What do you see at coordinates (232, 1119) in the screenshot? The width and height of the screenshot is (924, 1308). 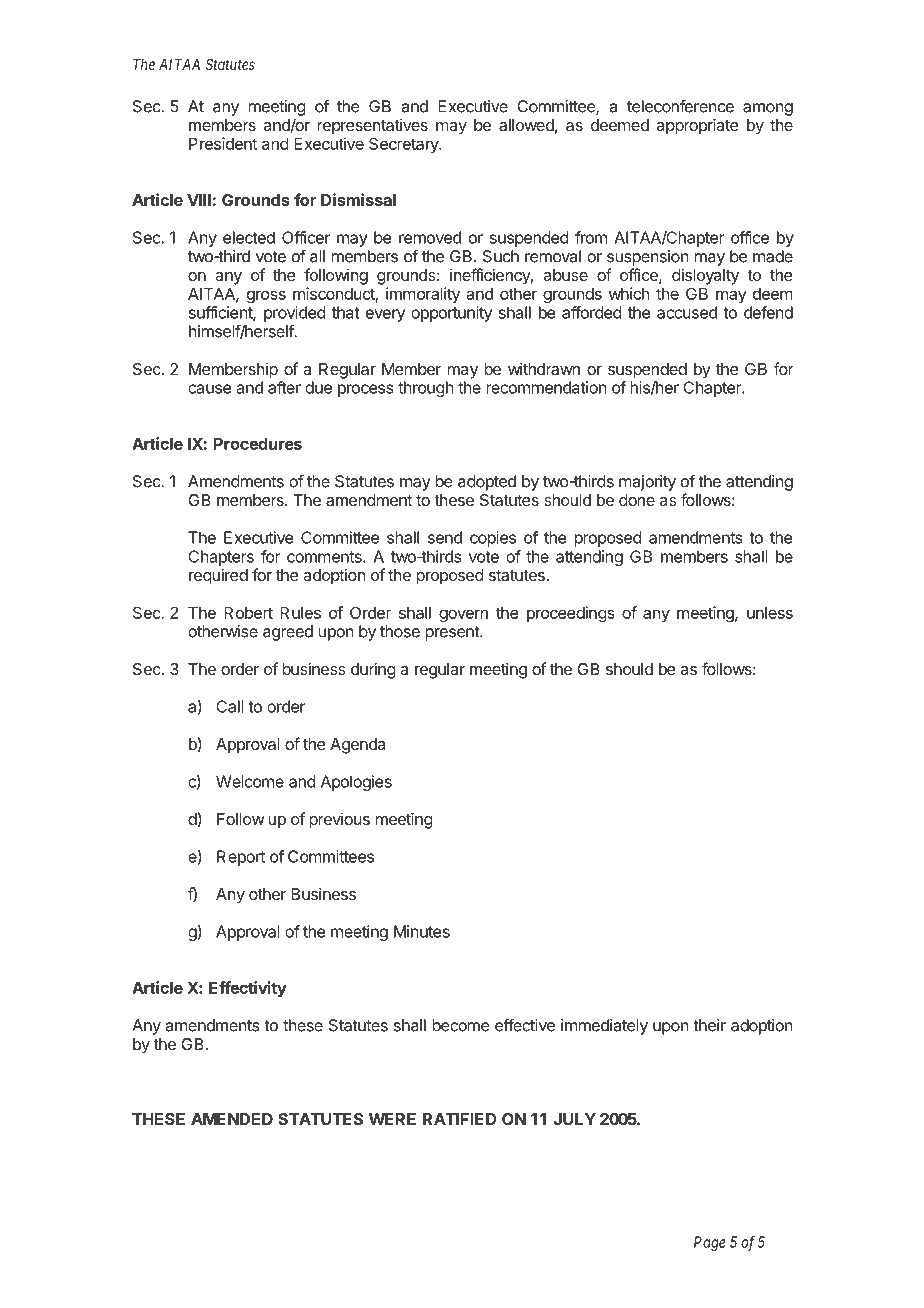 I see `AMENDED` at bounding box center [232, 1119].
